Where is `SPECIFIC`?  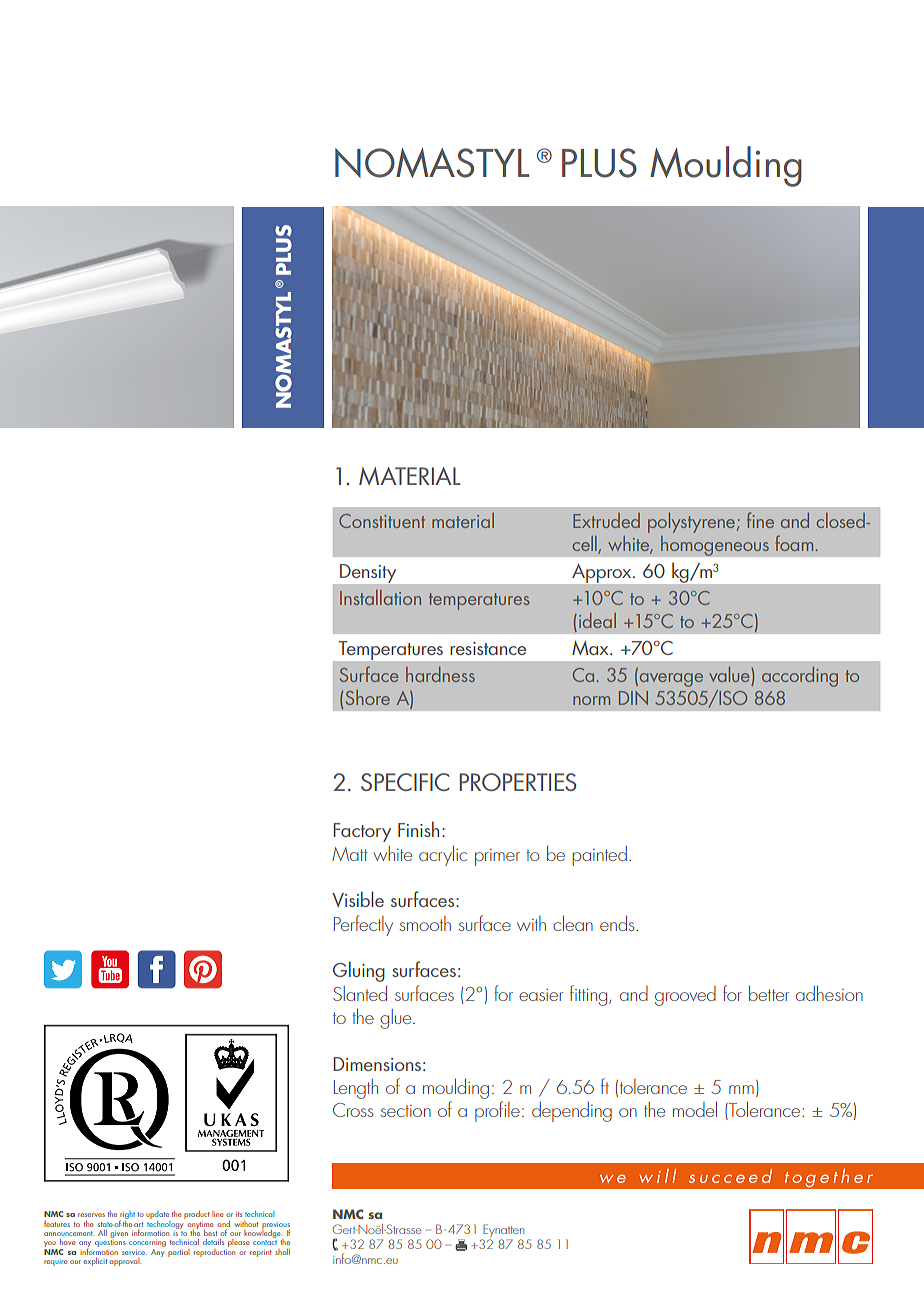
SPECIFIC is located at coordinates (405, 782).
